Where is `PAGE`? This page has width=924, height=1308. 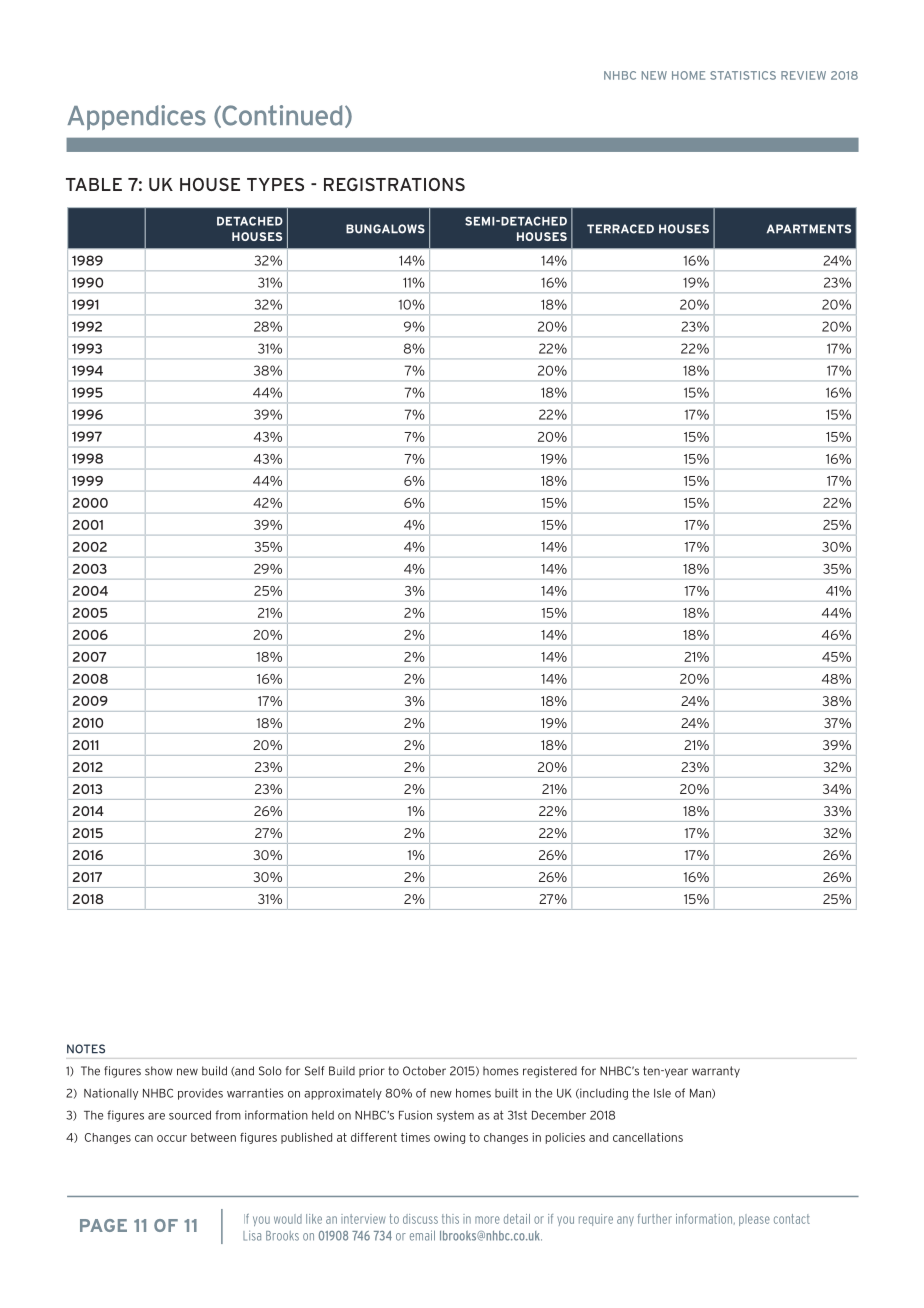 PAGE is located at coordinates (103, 1225).
